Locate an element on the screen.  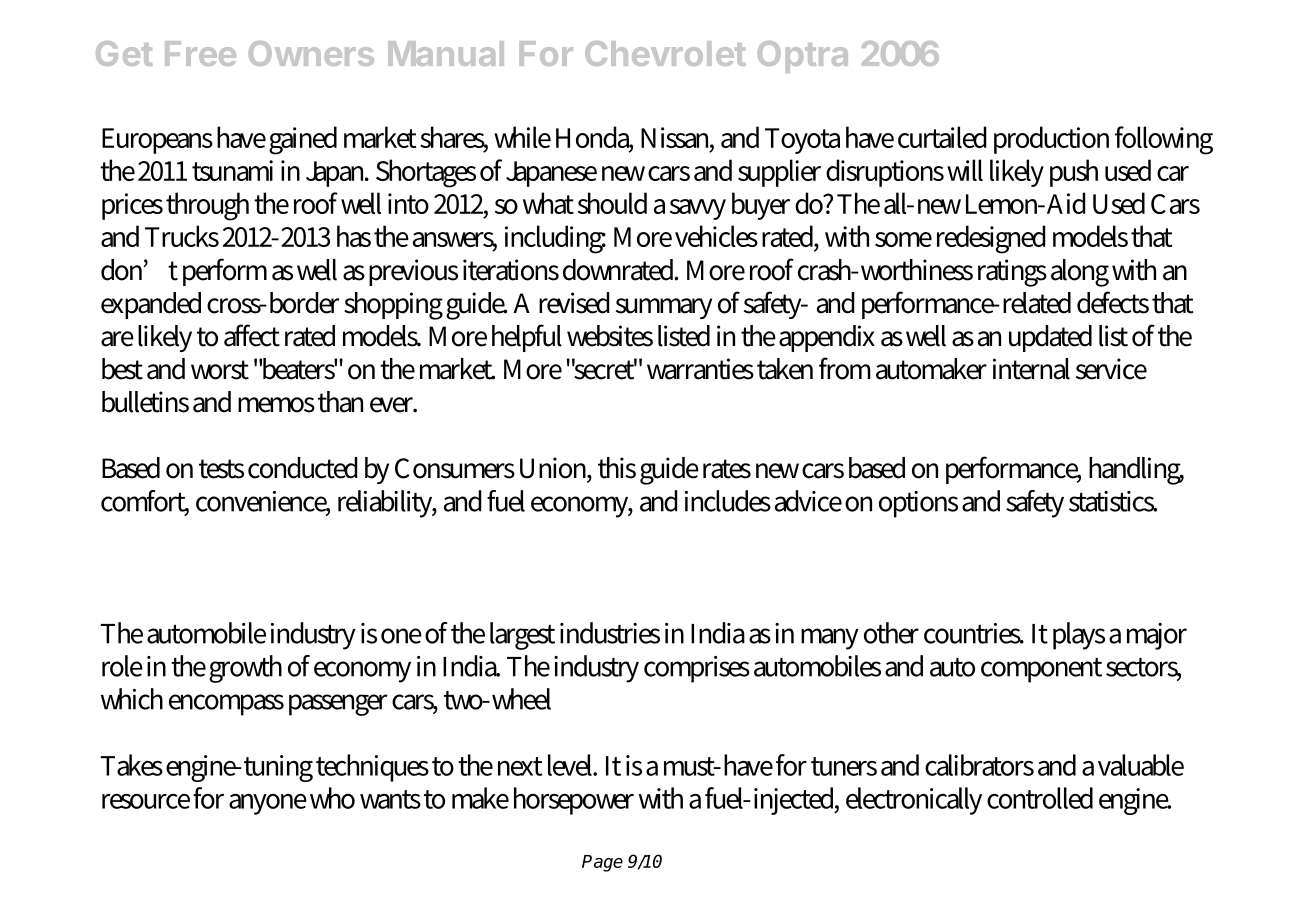
plays is located at coordinates (1079, 636).
